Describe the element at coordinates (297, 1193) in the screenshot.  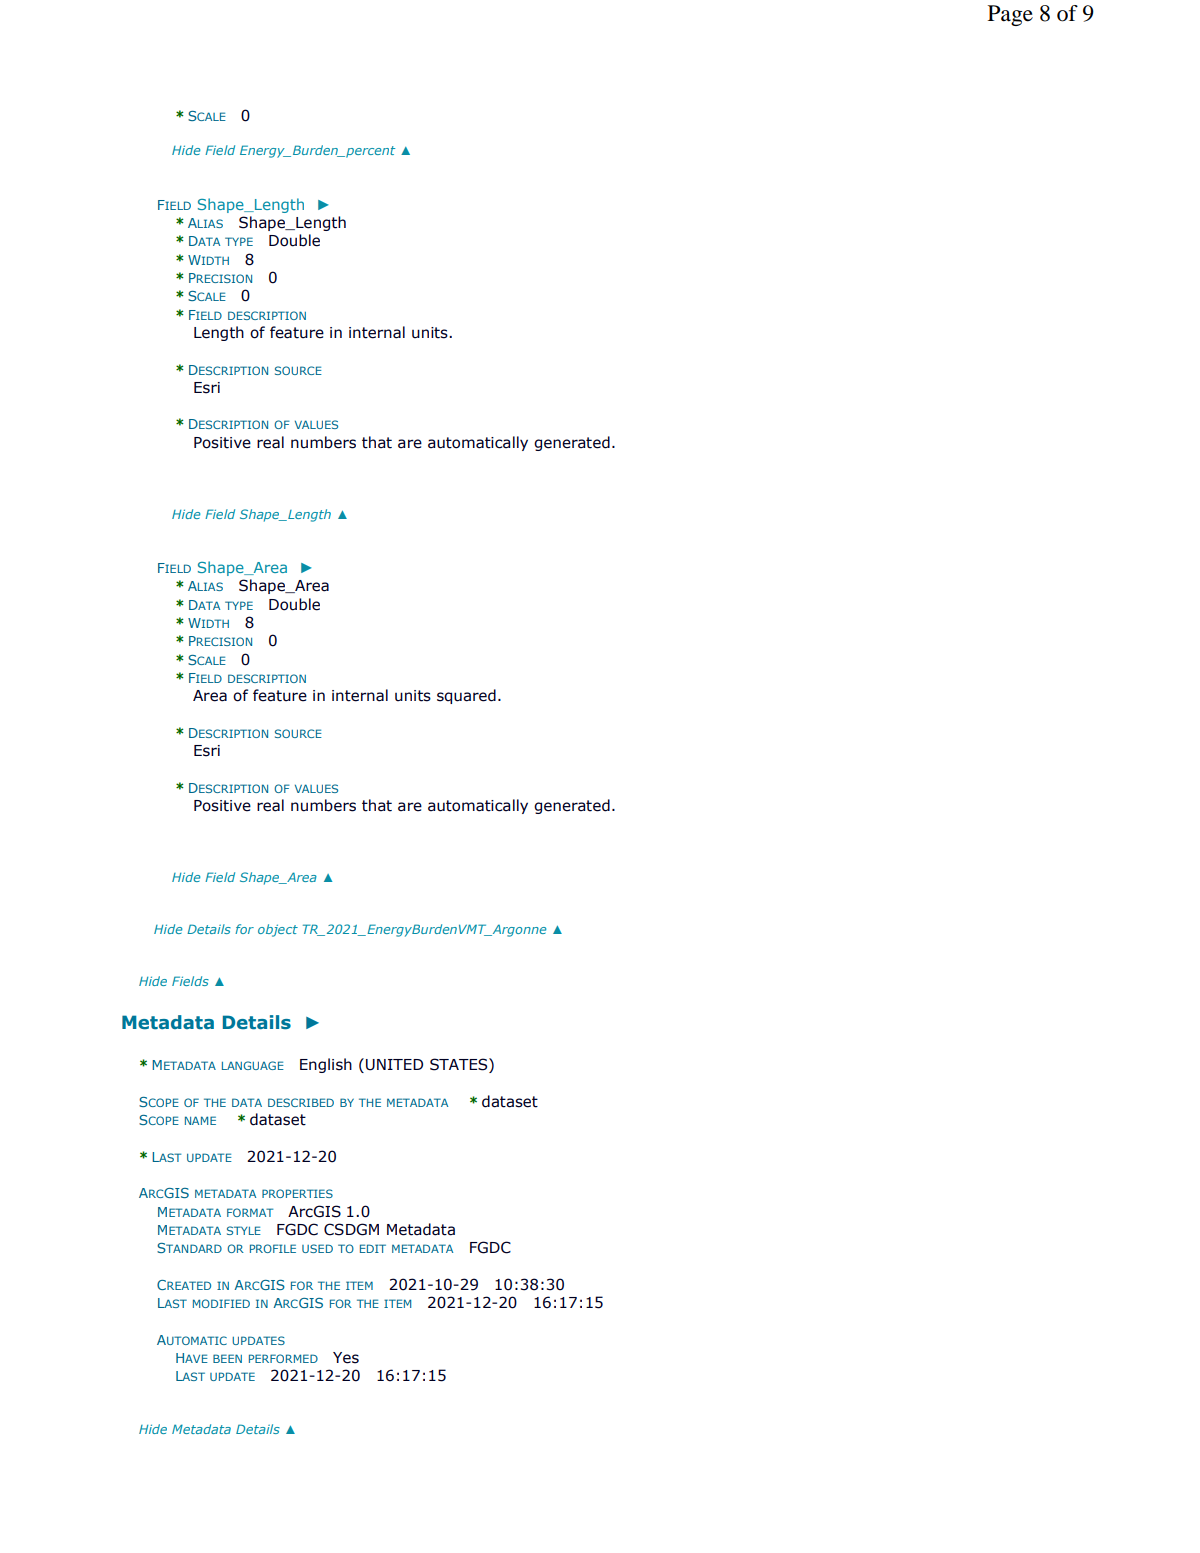
I see `PROPERTIES` at that location.
